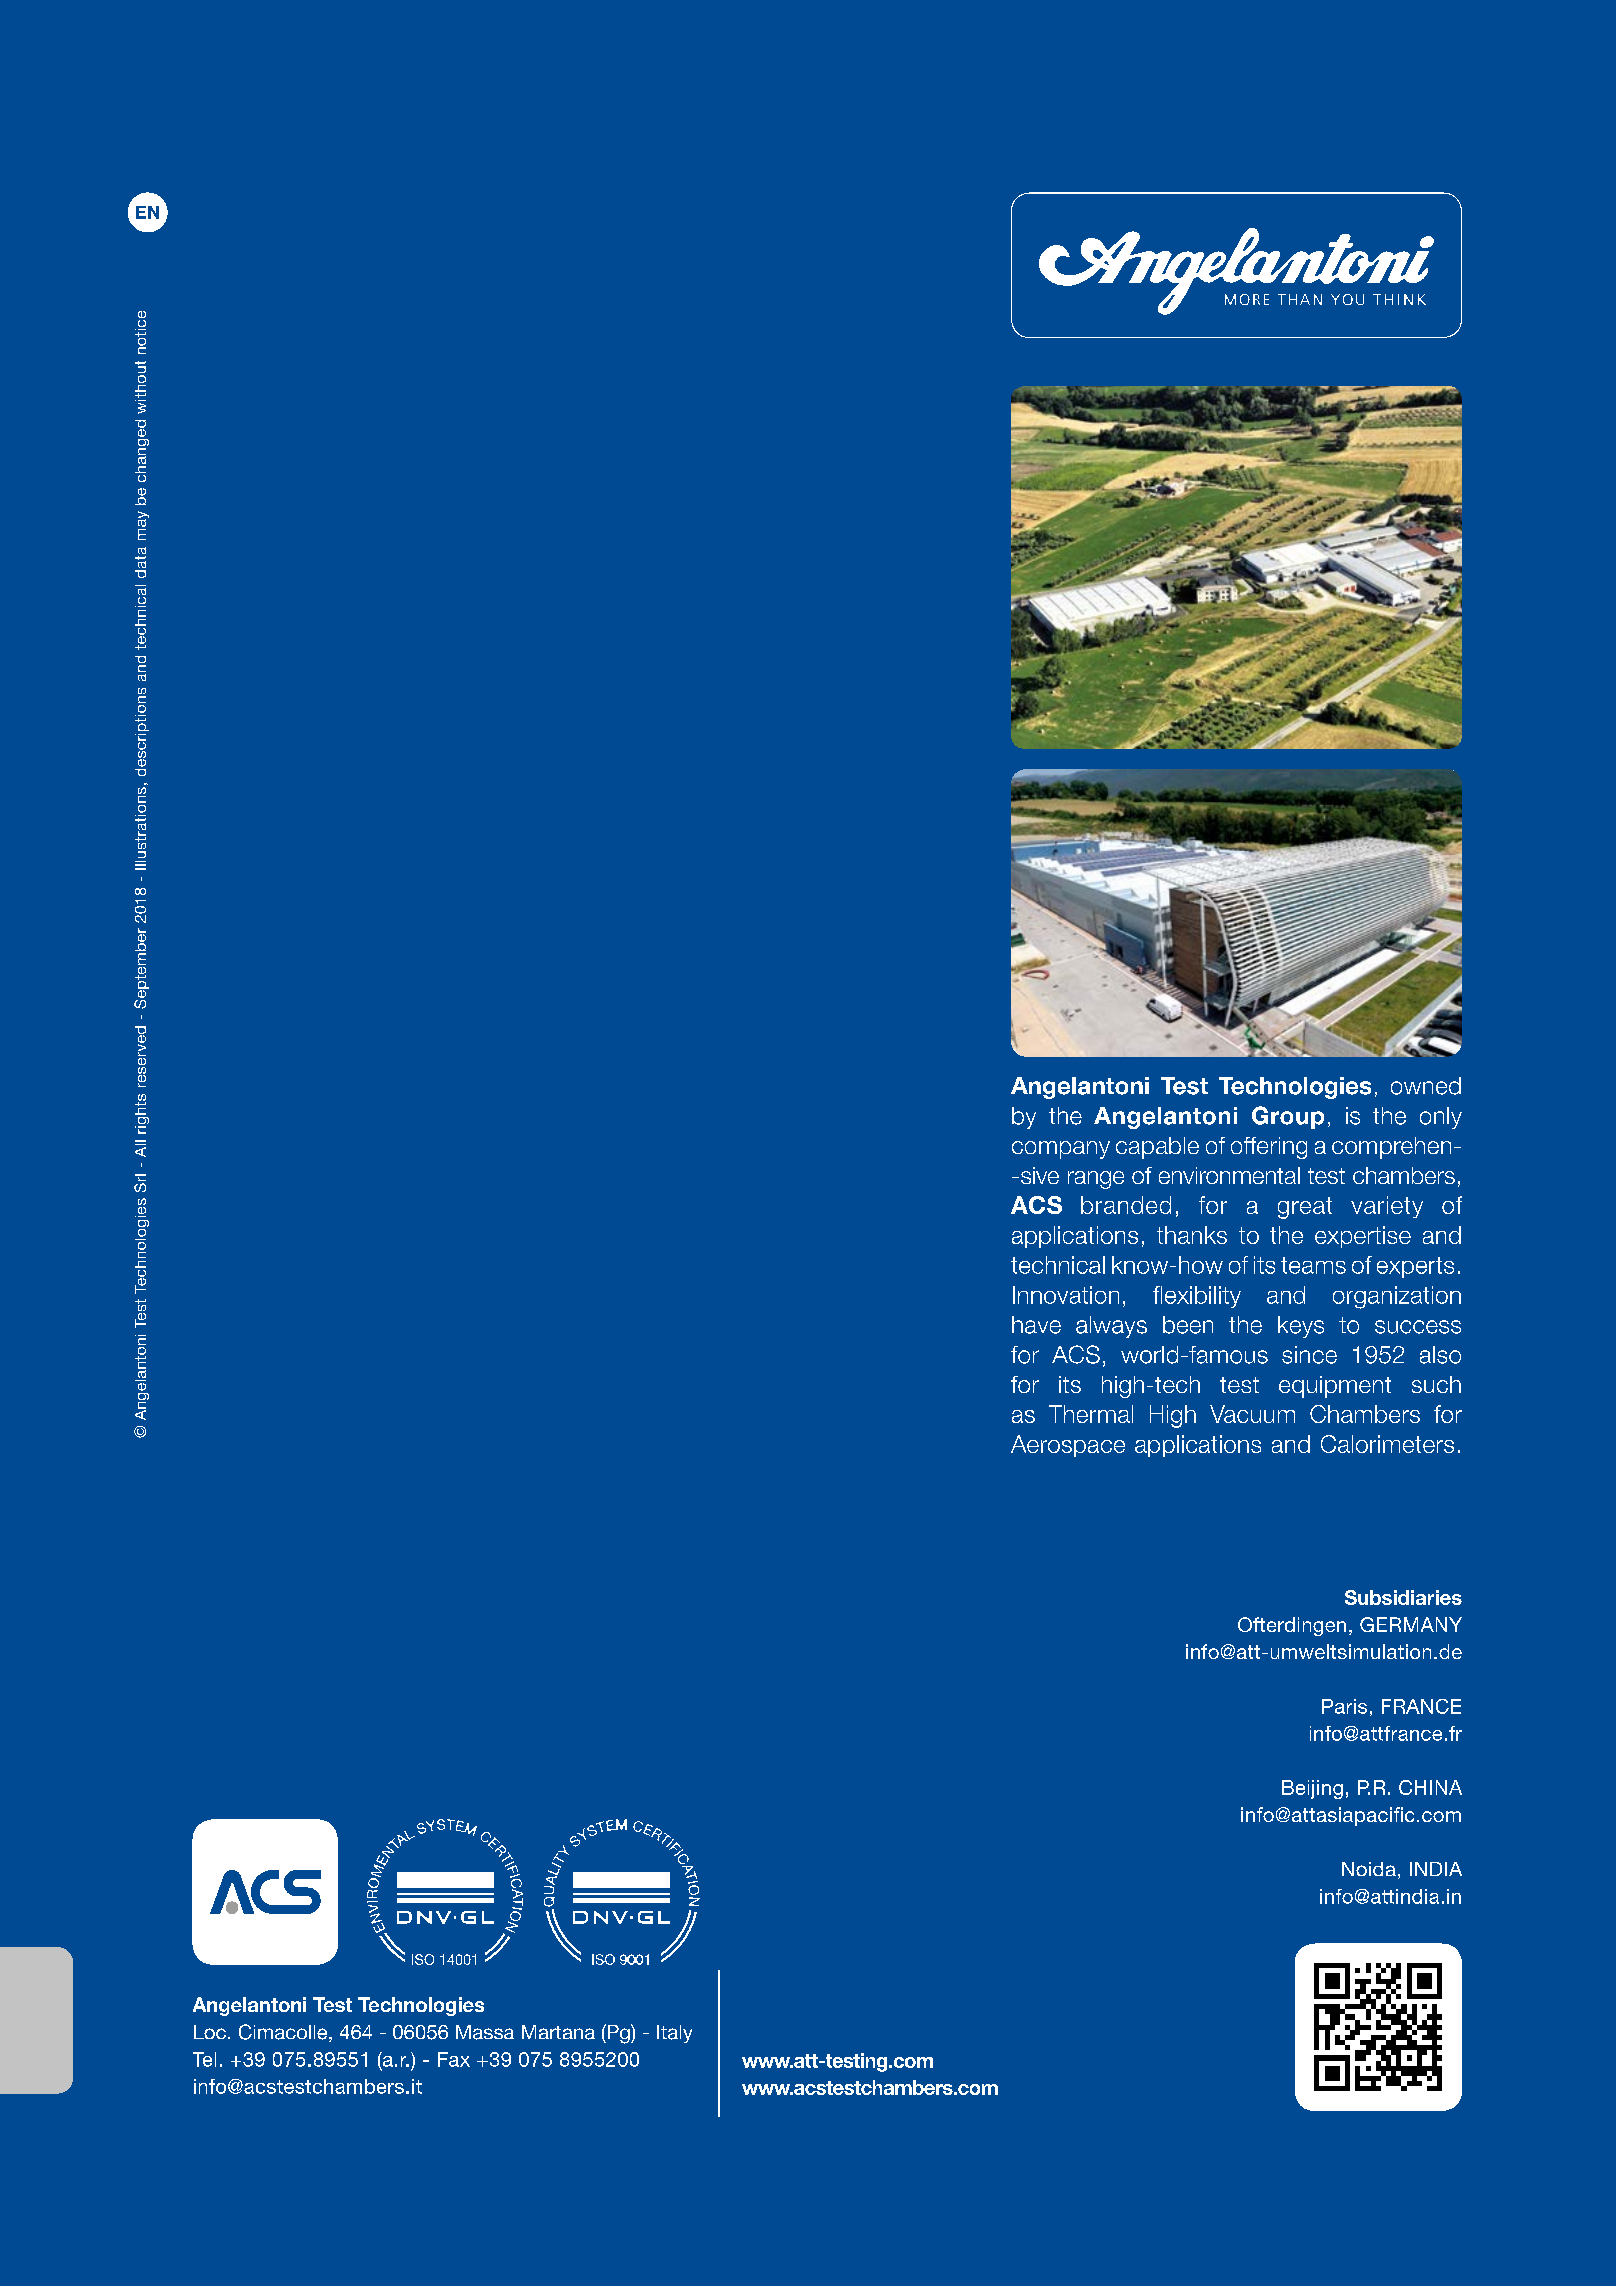 This screenshot has height=2286, width=1616. What do you see at coordinates (1252, 1414) in the screenshot?
I see `Vacuum` at bounding box center [1252, 1414].
